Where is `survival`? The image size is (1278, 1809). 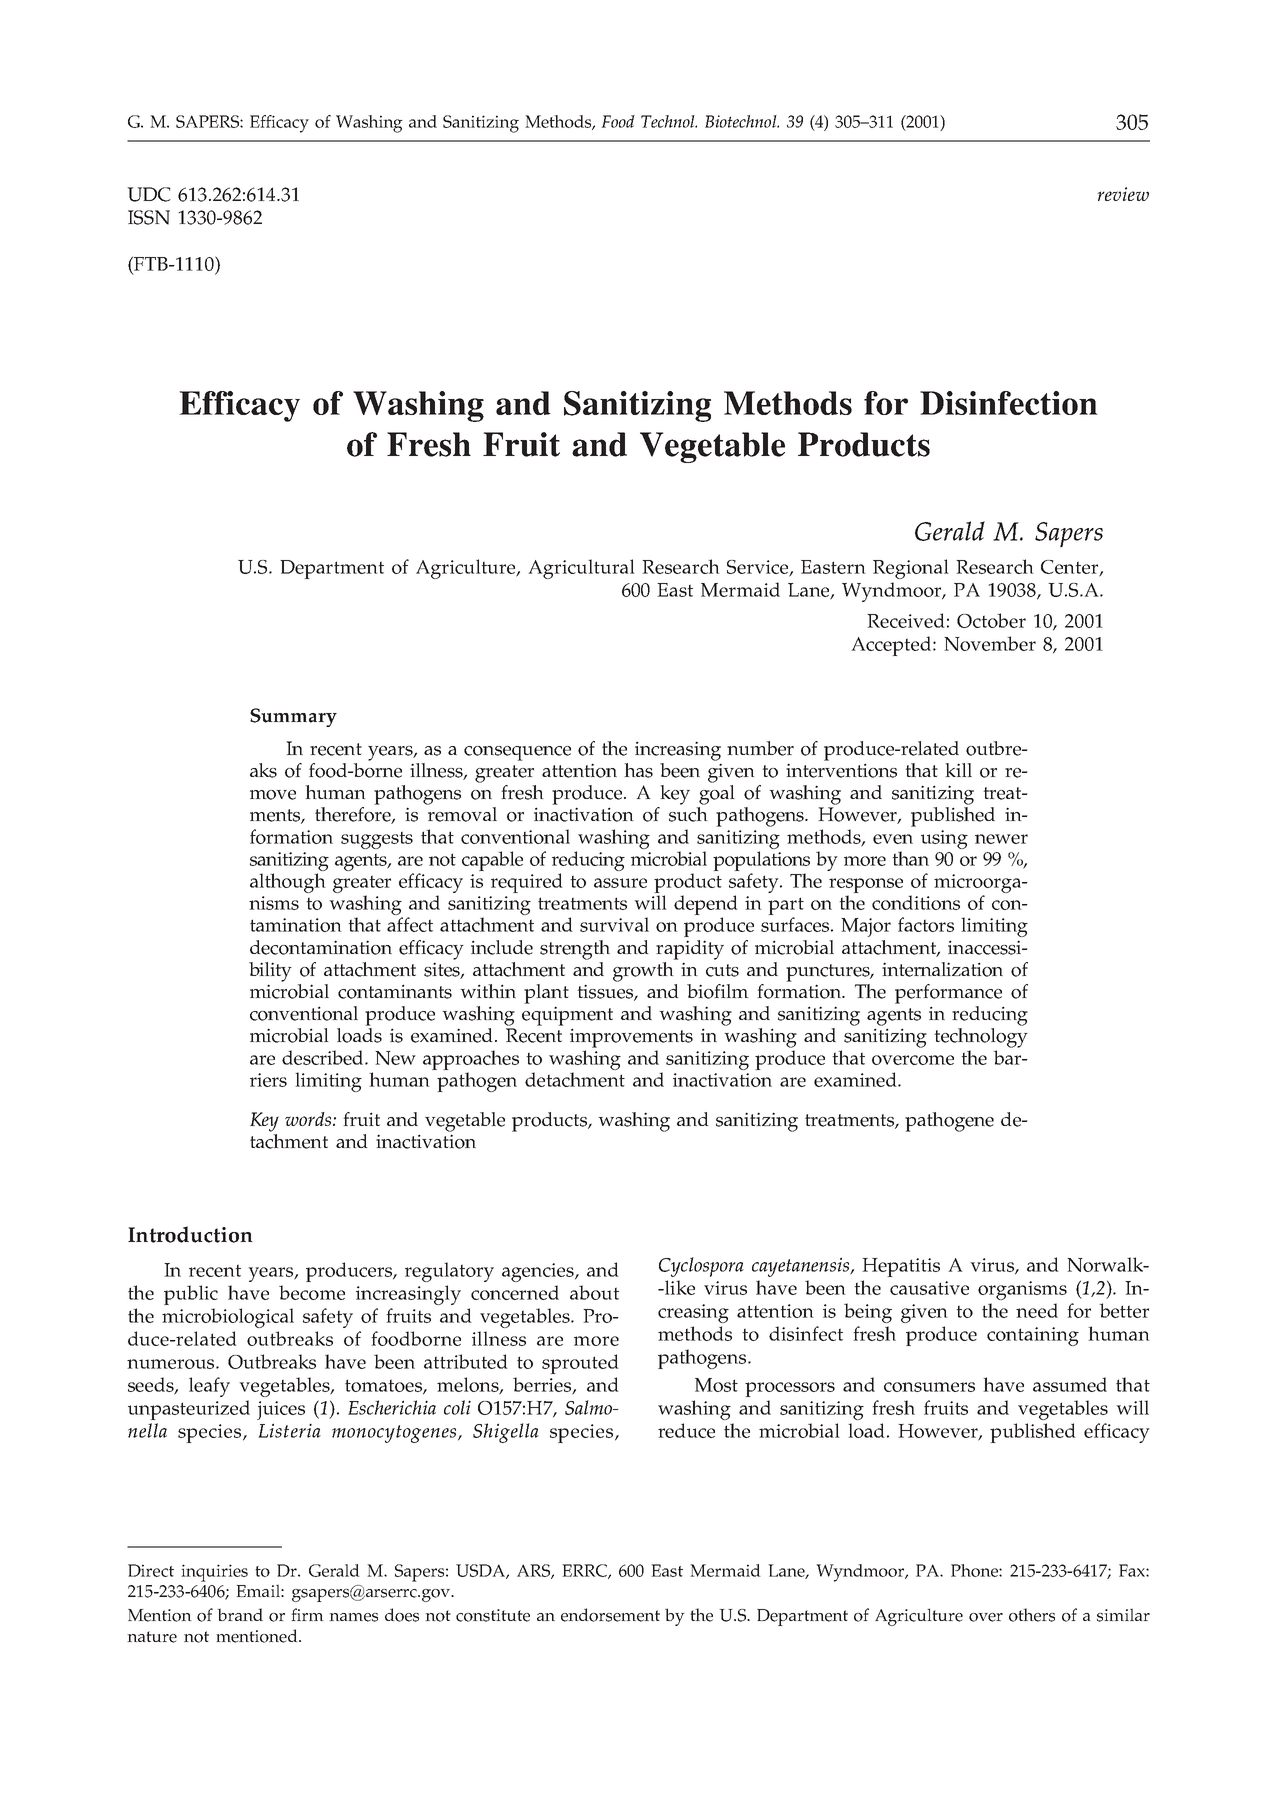
survival is located at coordinates (614, 924).
